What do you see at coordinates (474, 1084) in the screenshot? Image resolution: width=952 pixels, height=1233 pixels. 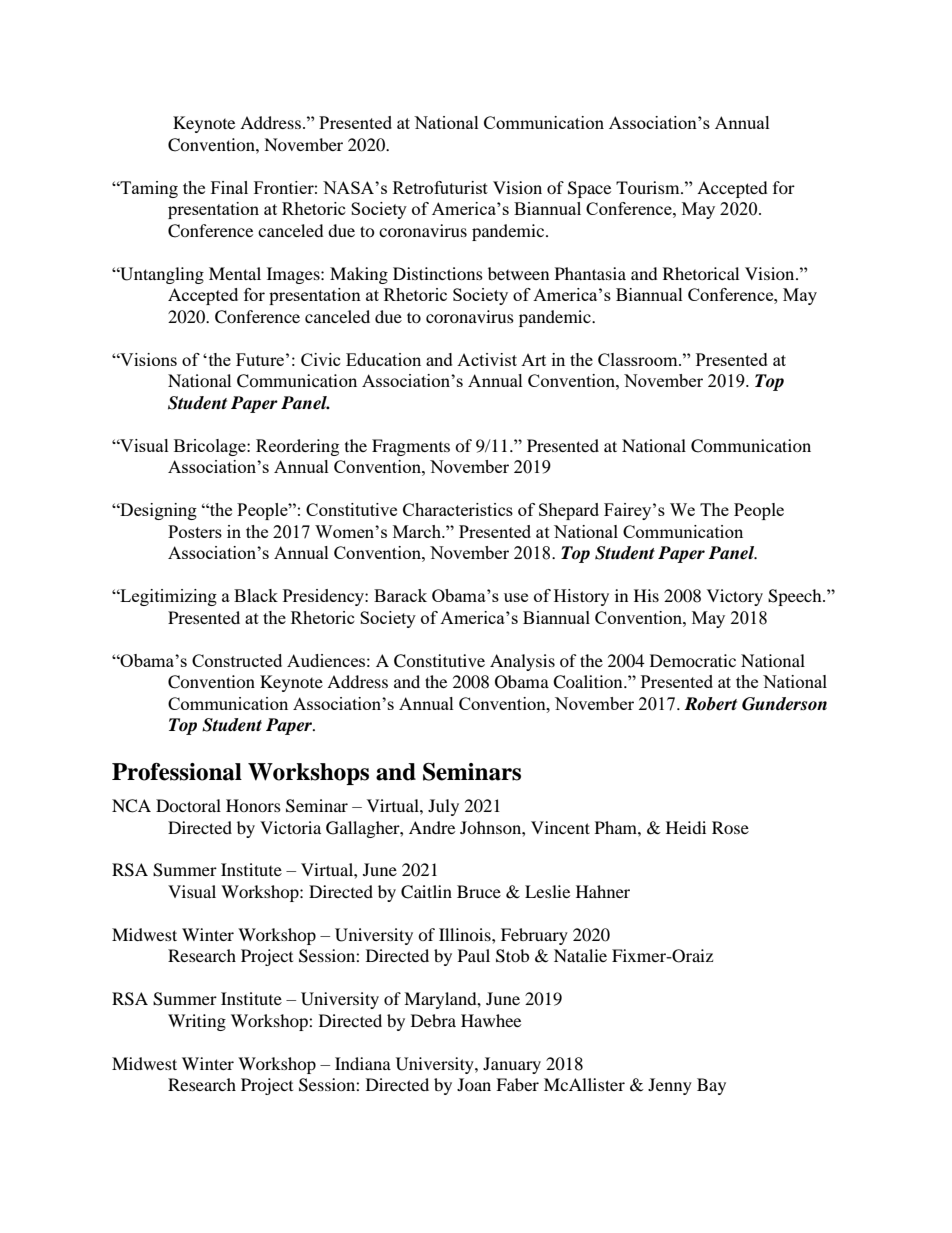 I see `Joan` at bounding box center [474, 1084].
